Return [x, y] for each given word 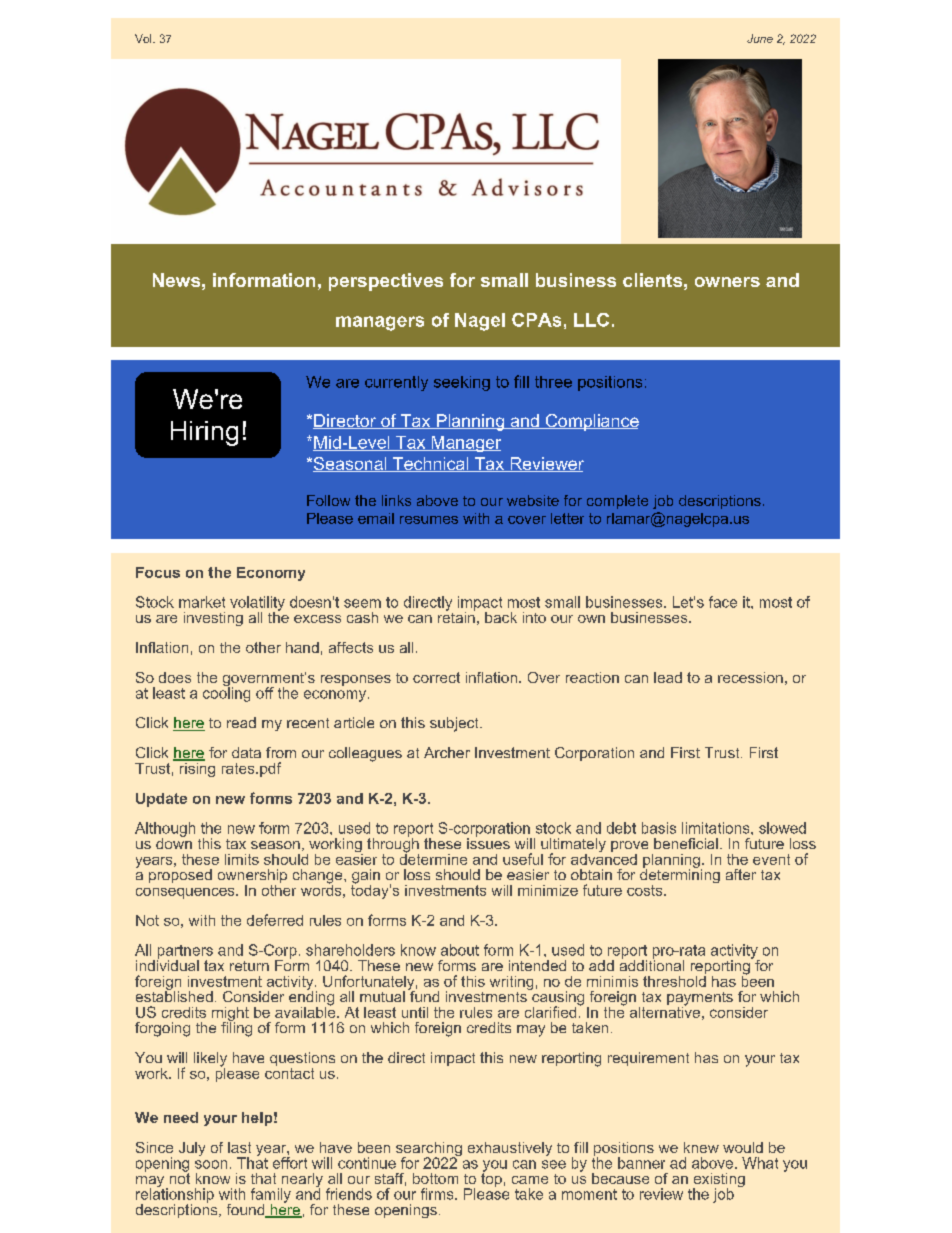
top [491, 1179]
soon [211, 1164]
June [760, 38]
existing [719, 1181]
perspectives [386, 282]
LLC [591, 320]
